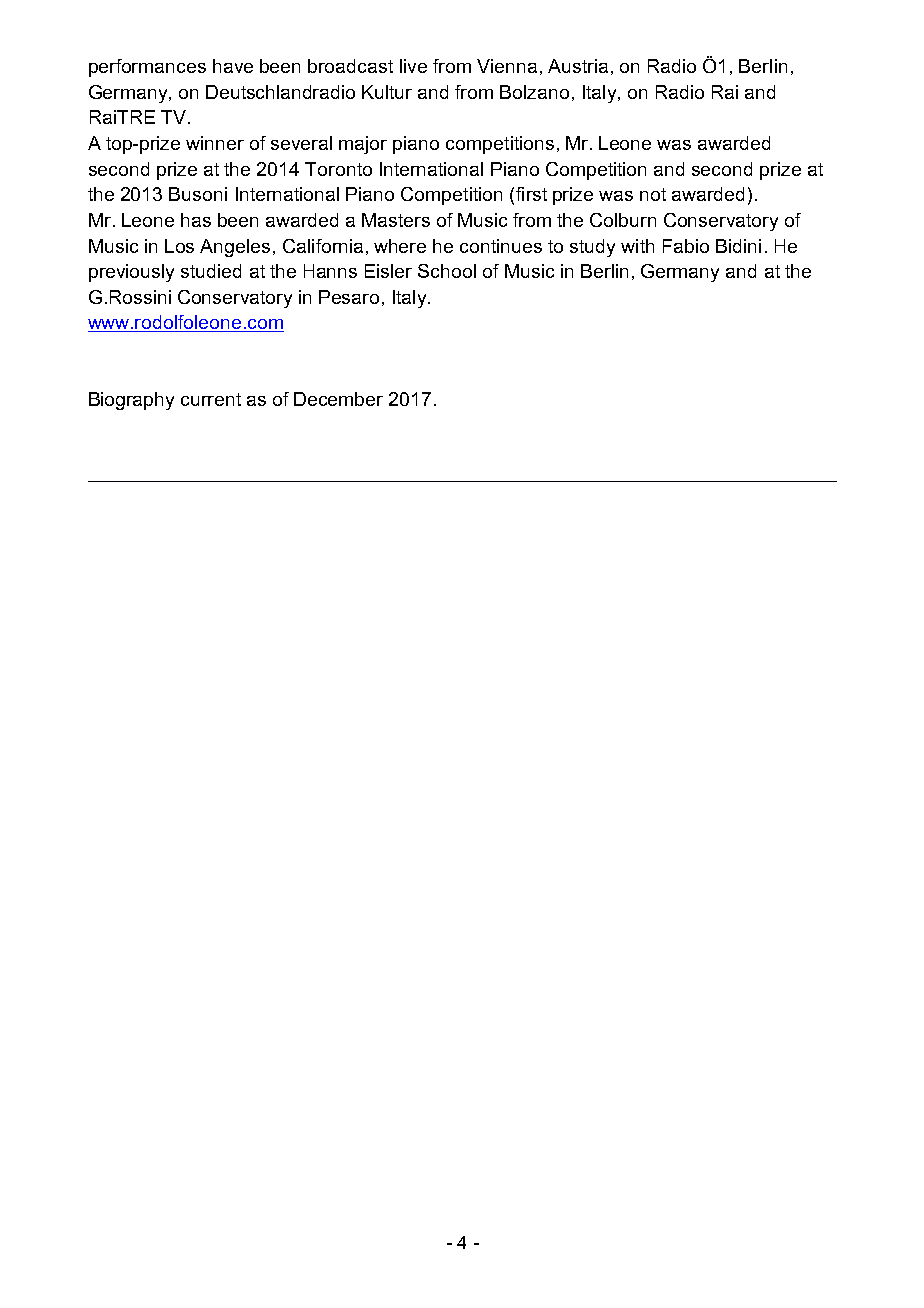 Image resolution: width=924 pixels, height=1308 pixels. Describe the element at coordinates (388, 271) in the screenshot. I see `Eisler` at that location.
